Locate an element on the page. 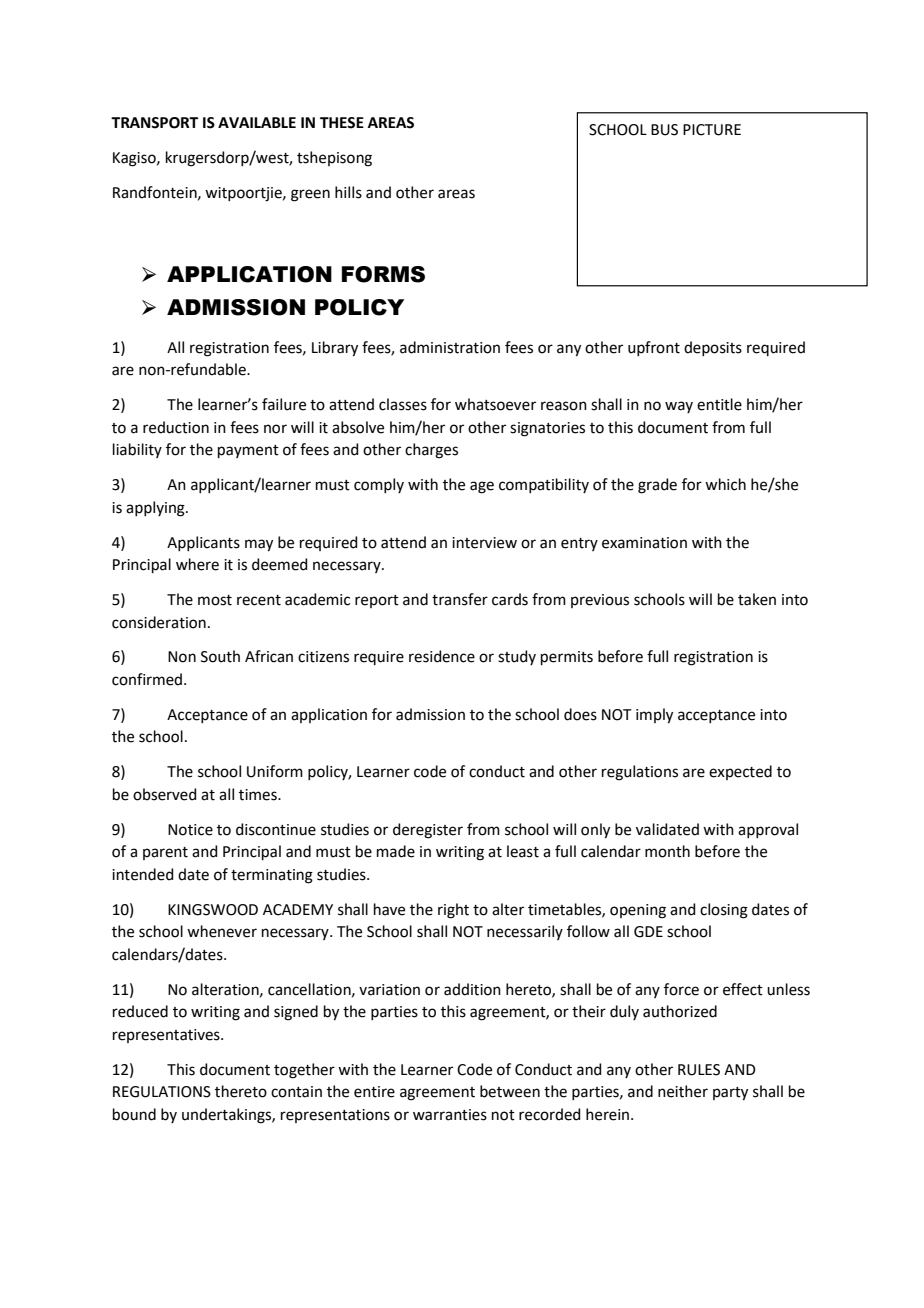  right is located at coordinates (453, 911).
